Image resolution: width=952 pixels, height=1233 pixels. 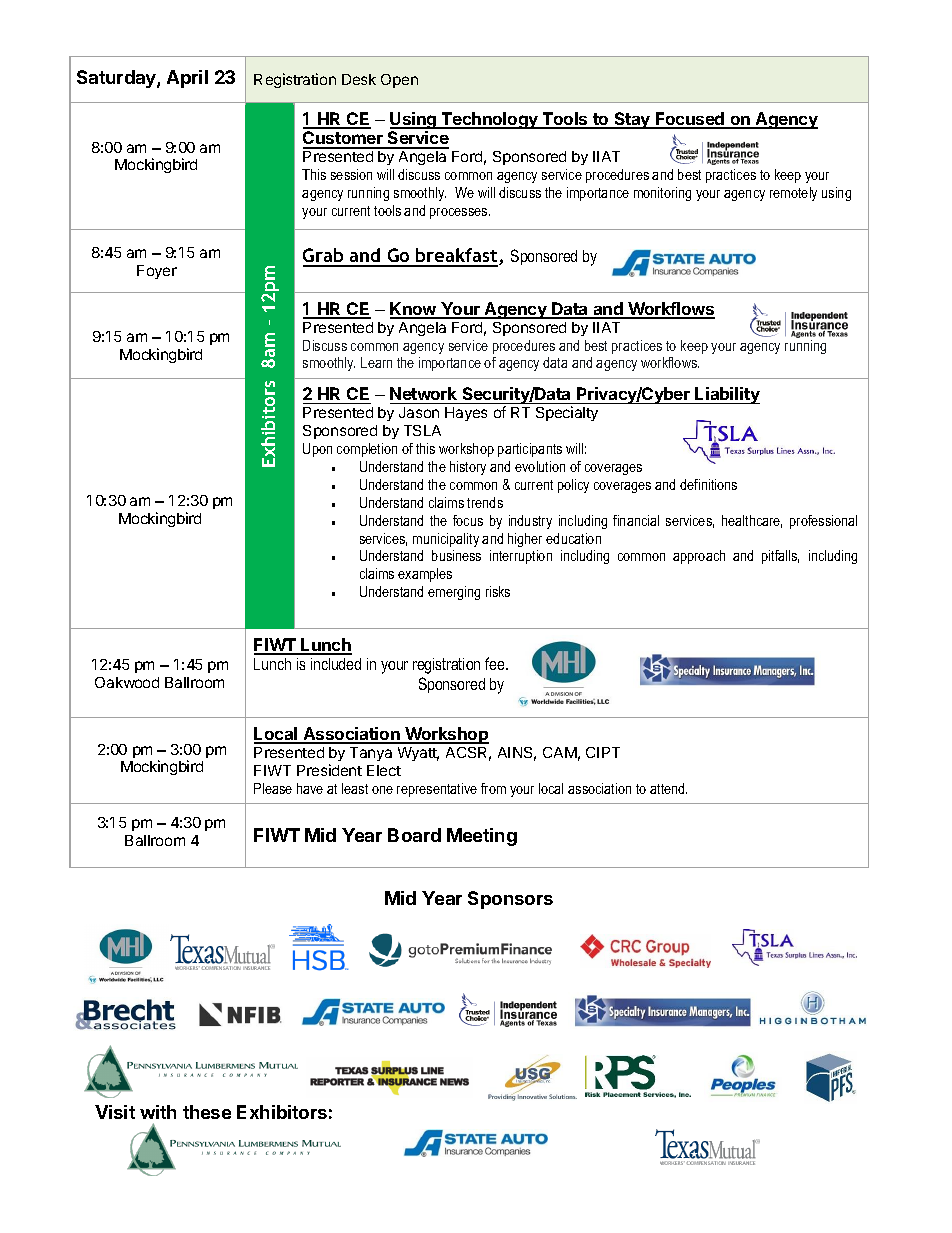 I want to click on these, so click(x=207, y=1112).
